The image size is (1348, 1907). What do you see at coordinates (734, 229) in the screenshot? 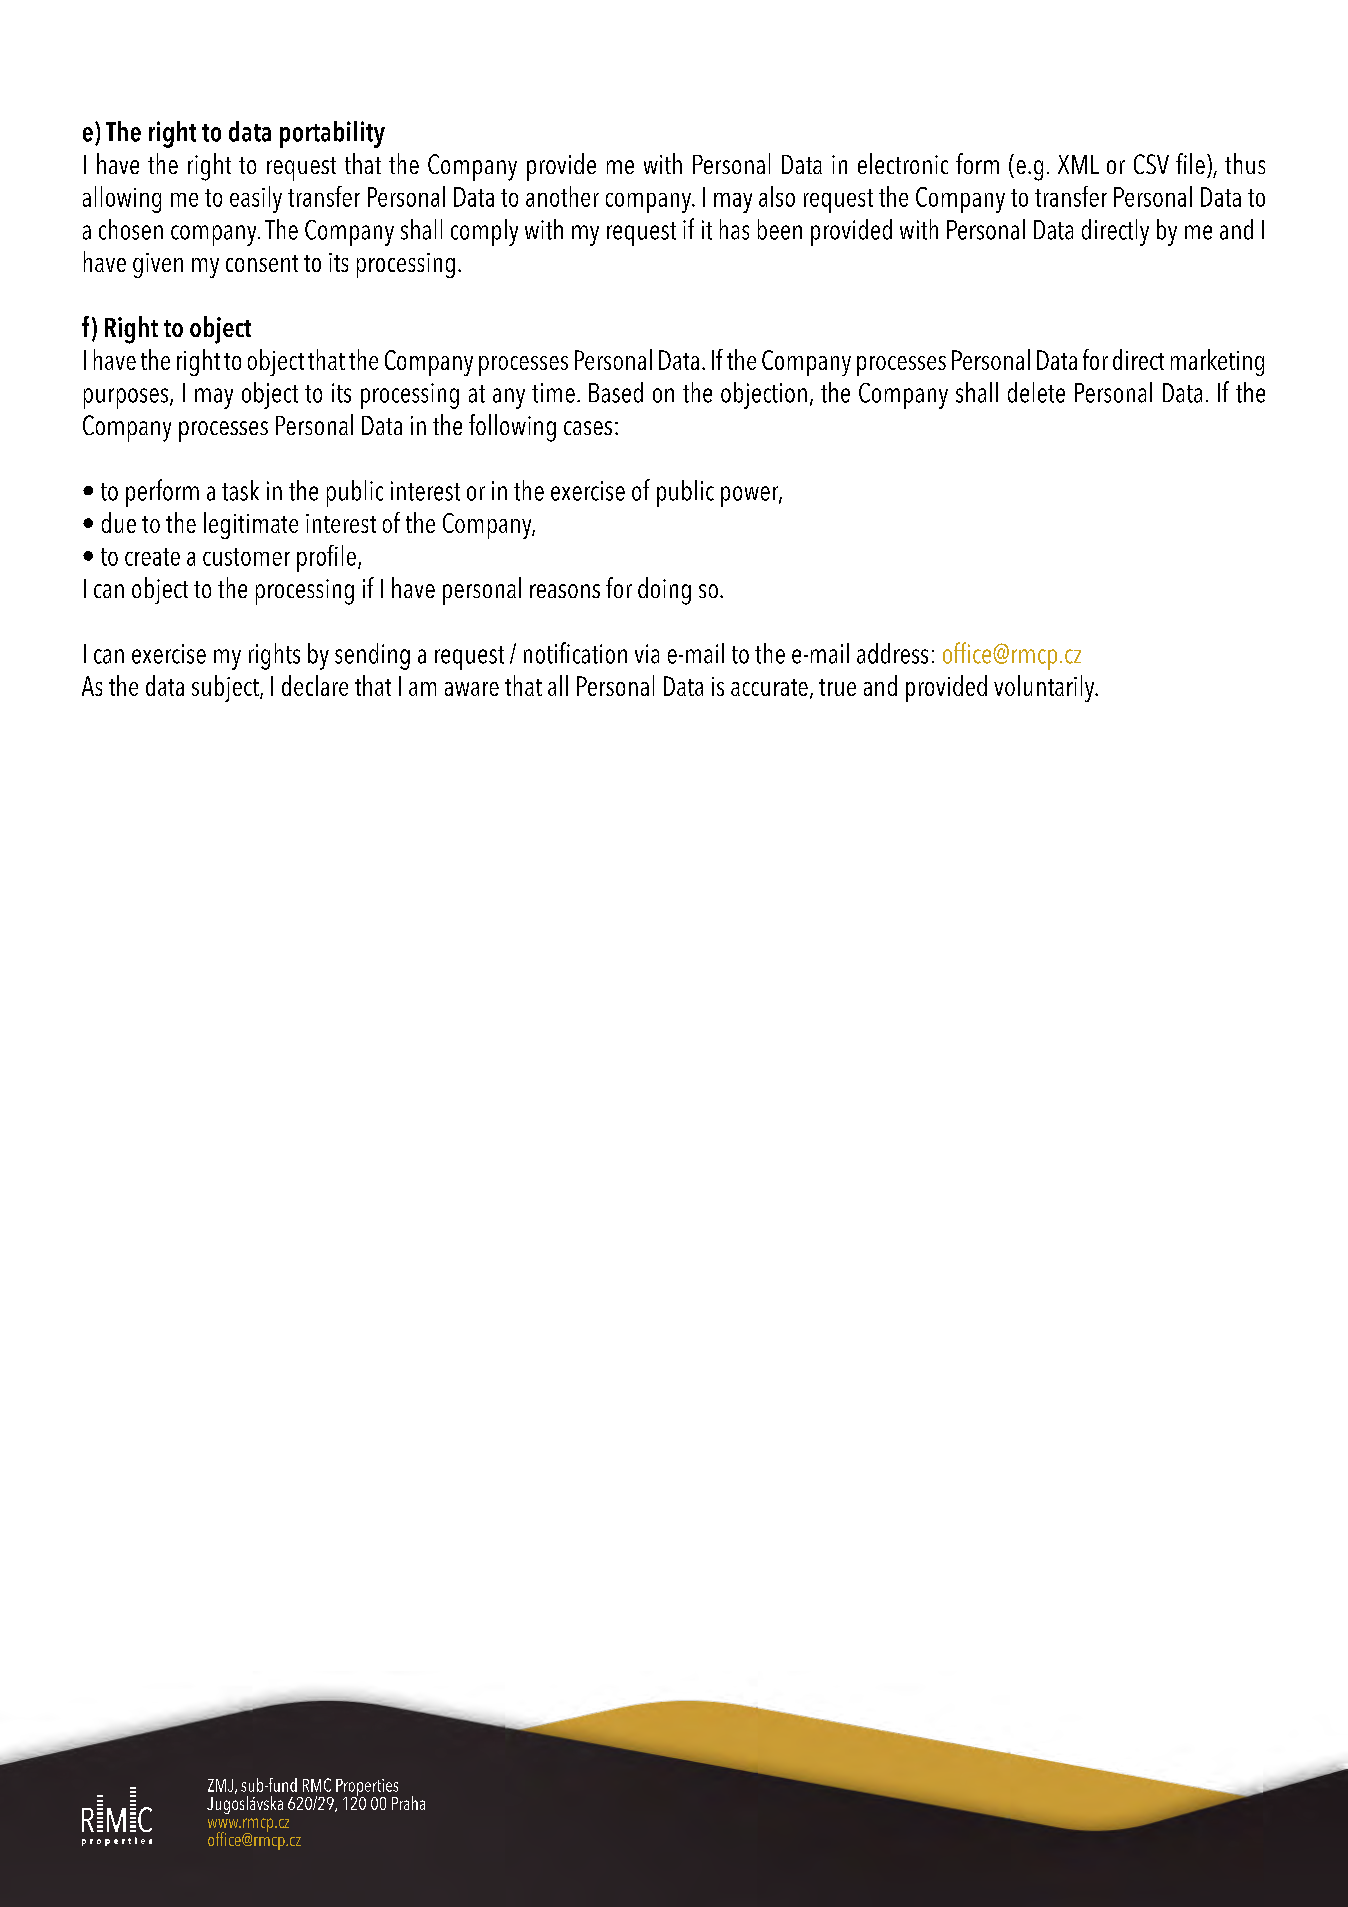
I see `has` at bounding box center [734, 229].
